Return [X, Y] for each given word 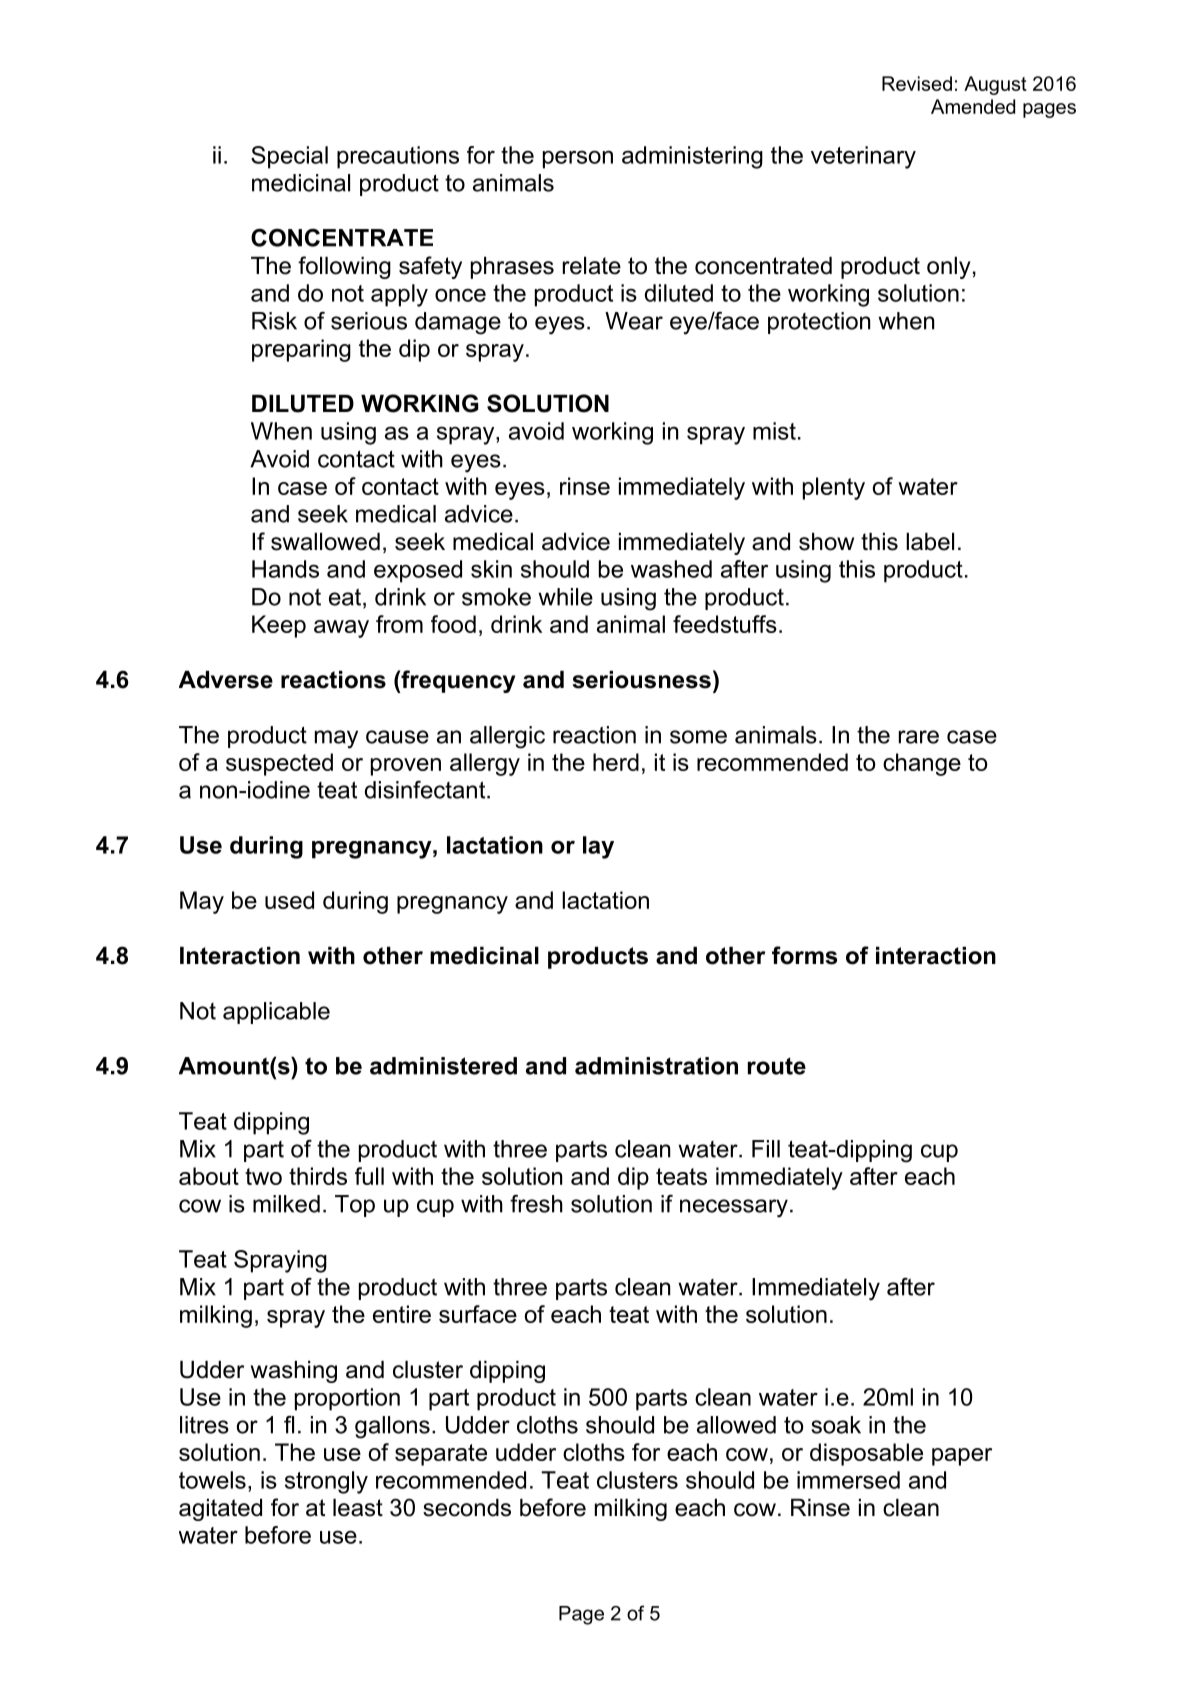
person [578, 159]
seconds [467, 1508]
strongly [326, 1482]
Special [289, 157]
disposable [866, 1454]
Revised [917, 83]
